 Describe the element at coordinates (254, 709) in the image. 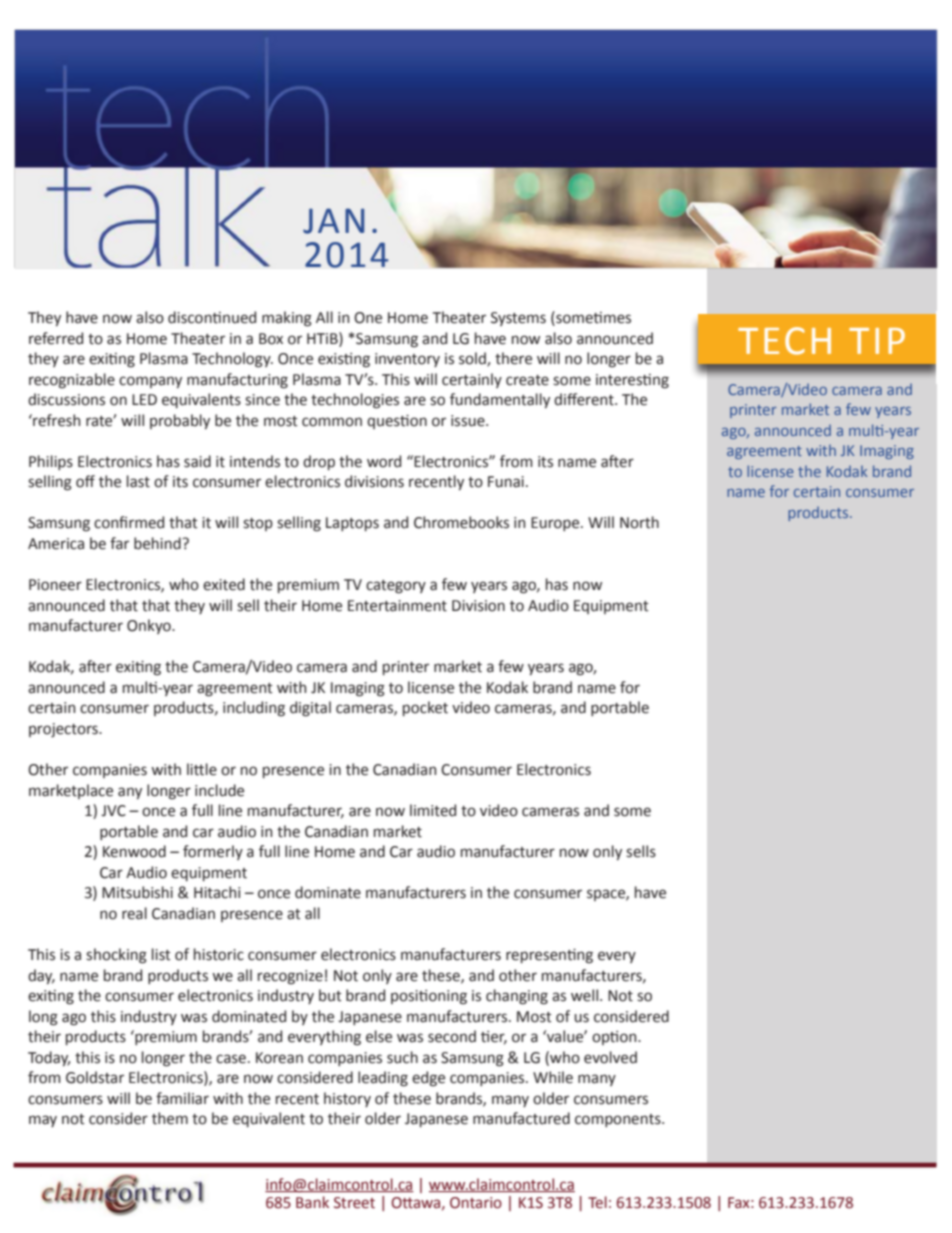

I see `including` at that location.
